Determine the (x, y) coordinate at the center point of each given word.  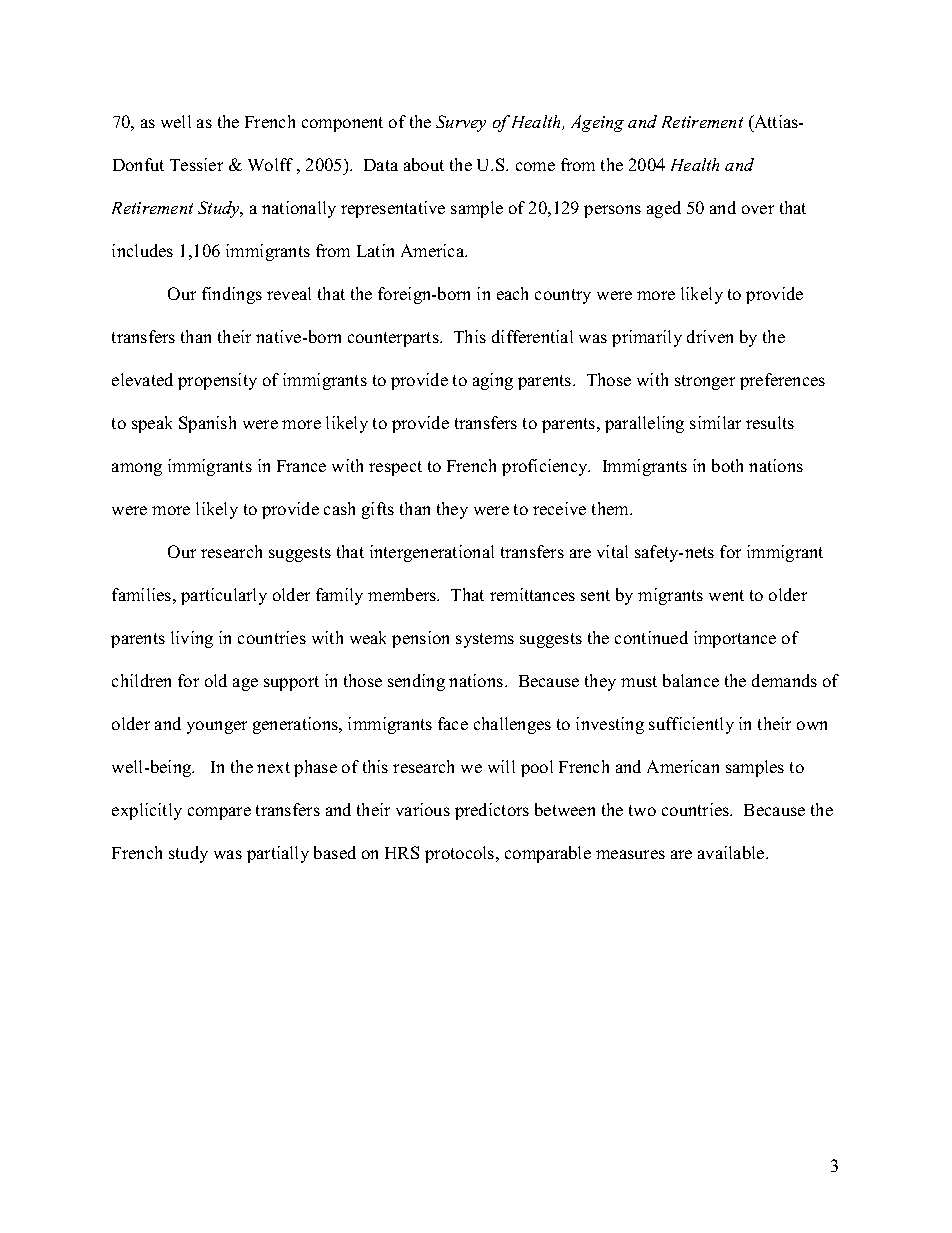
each (512, 293)
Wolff (270, 164)
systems (485, 640)
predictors (492, 811)
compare (219, 813)
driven (710, 336)
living (192, 639)
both (727, 465)
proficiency (546, 467)
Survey (461, 123)
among (137, 469)
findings (232, 295)
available (732, 852)
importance (735, 639)
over (758, 209)
